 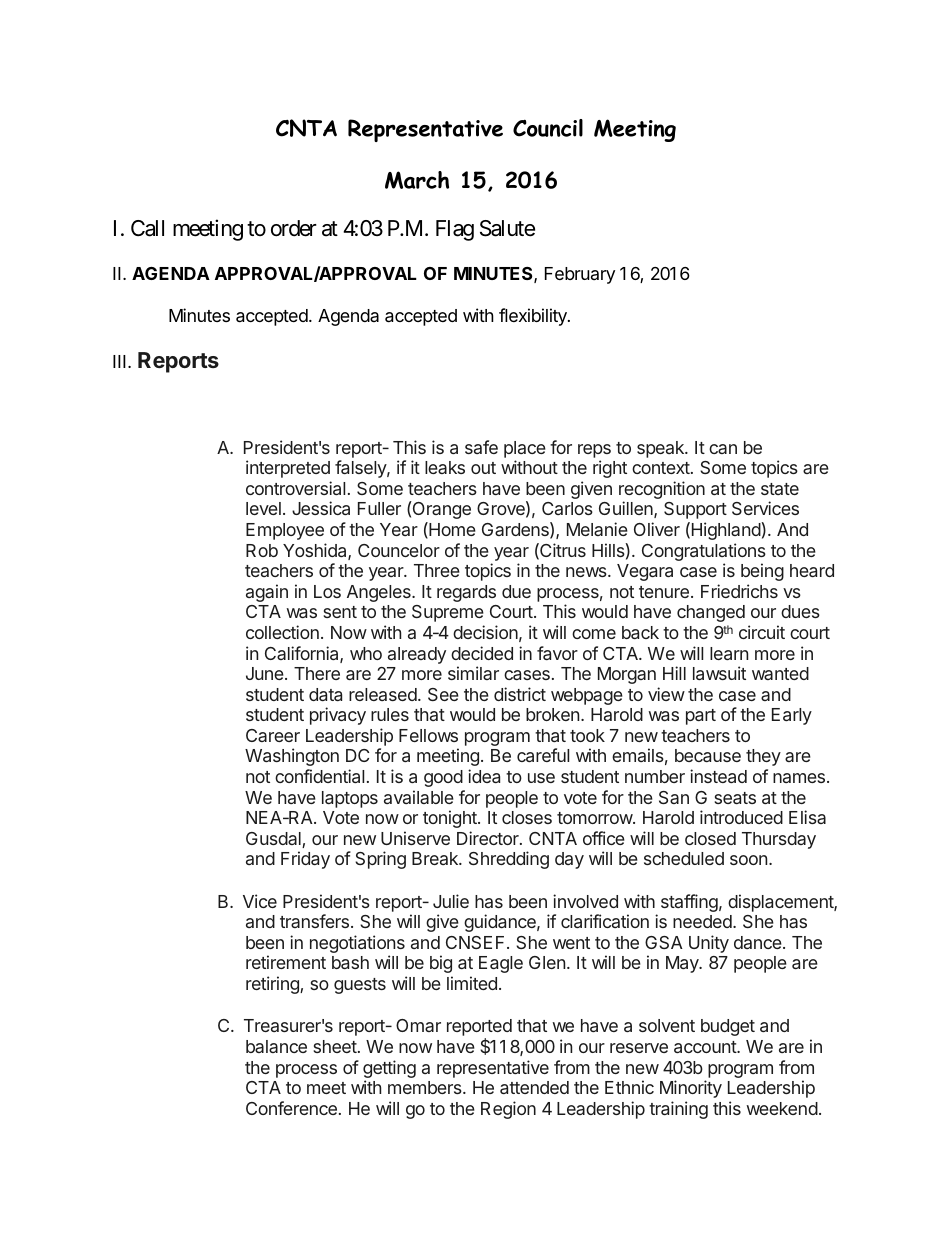 What do you see at coordinates (481, 447) in the screenshot?
I see `safe` at bounding box center [481, 447].
